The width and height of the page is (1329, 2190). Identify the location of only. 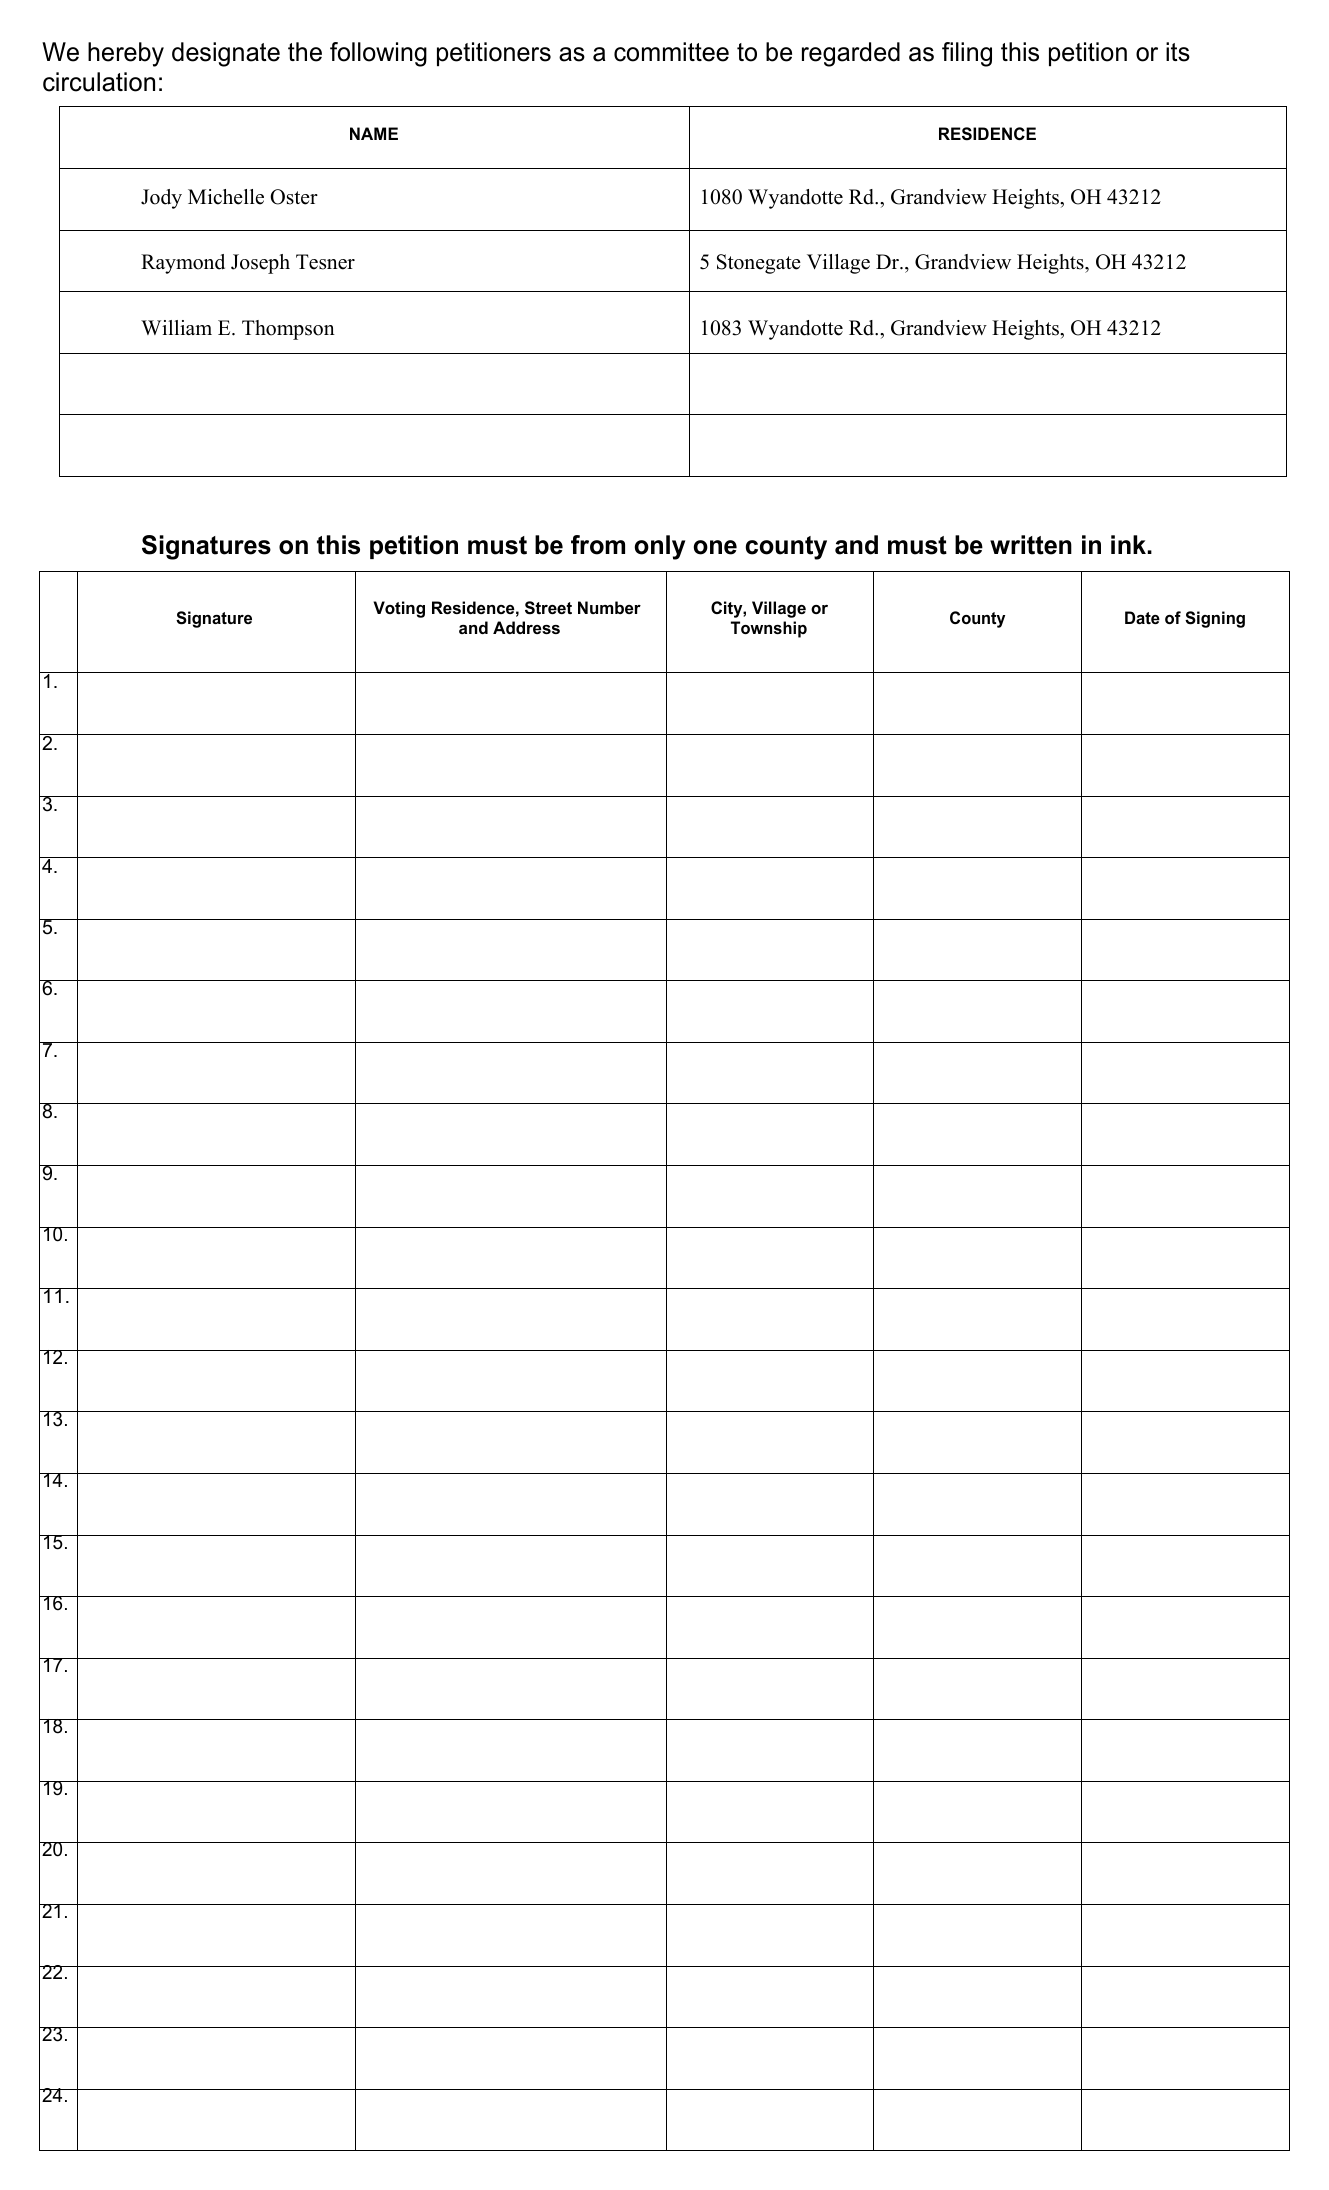
(659, 547).
